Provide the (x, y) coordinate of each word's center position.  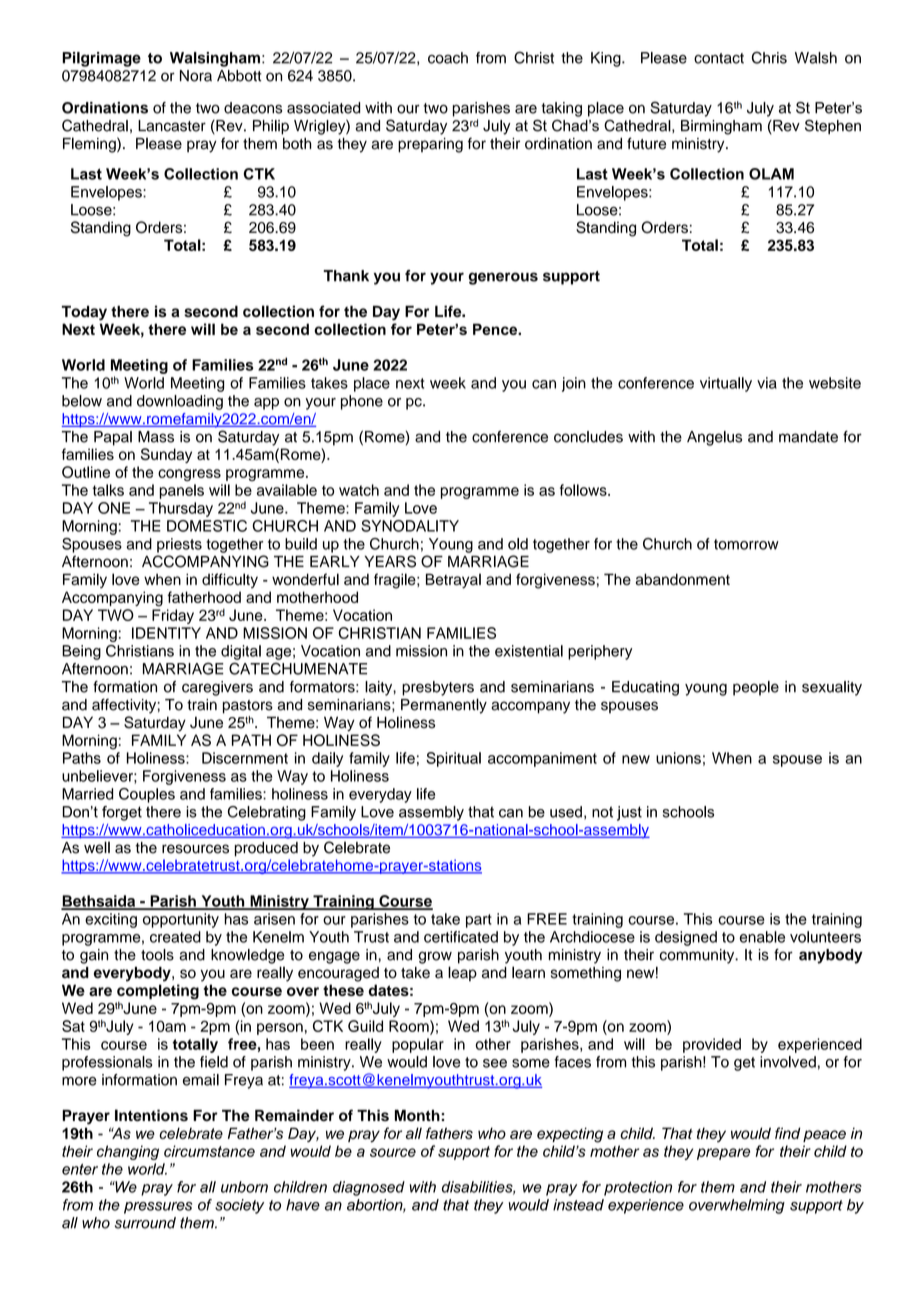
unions (678, 758)
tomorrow (746, 544)
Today (84, 313)
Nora (196, 76)
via (767, 383)
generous (503, 278)
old (518, 544)
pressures (158, 1208)
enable (762, 937)
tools (157, 955)
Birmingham (721, 127)
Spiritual (453, 759)
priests (179, 545)
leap (462, 973)
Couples (147, 795)
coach (448, 58)
